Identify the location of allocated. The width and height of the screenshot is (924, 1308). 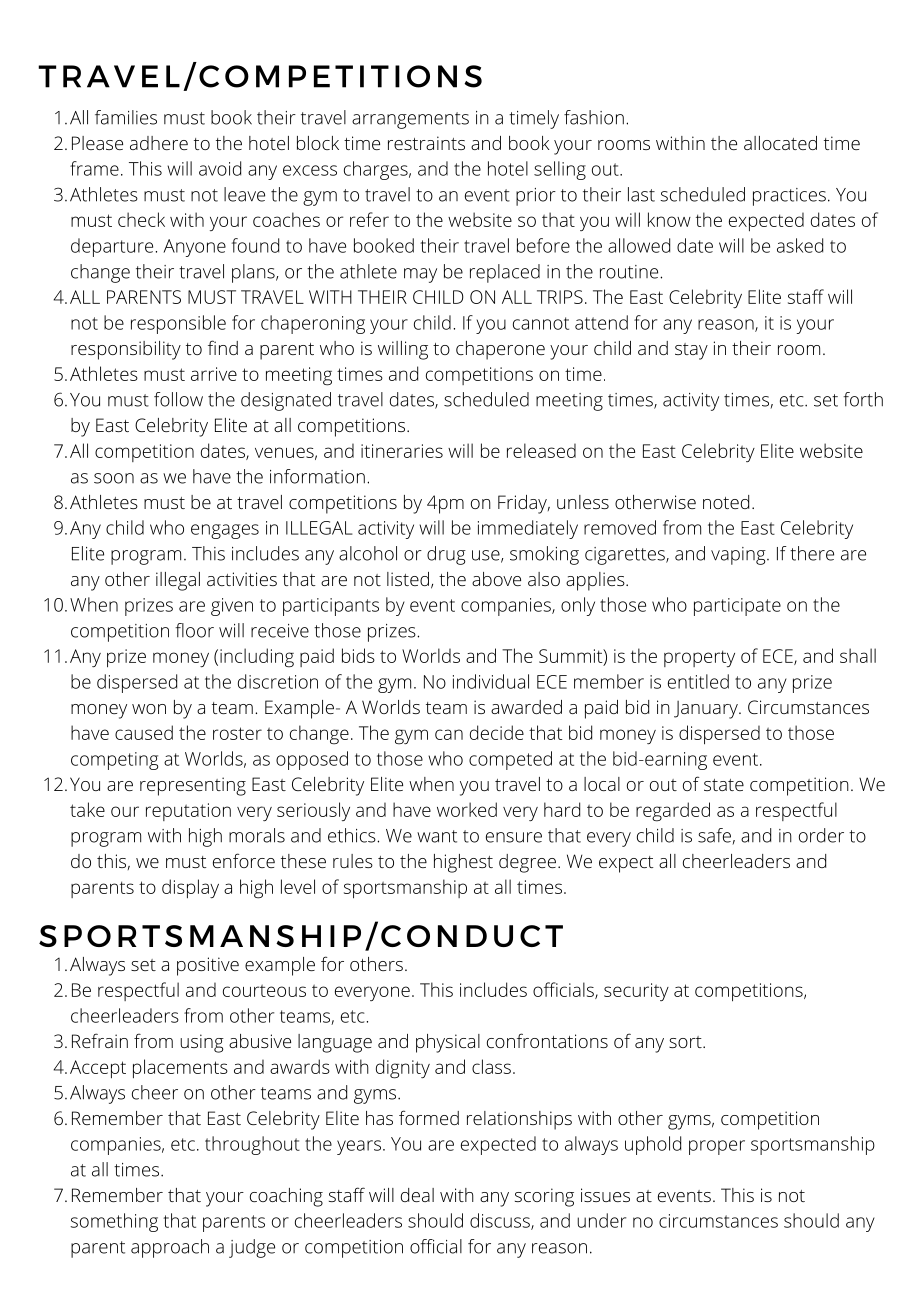
(780, 143).
